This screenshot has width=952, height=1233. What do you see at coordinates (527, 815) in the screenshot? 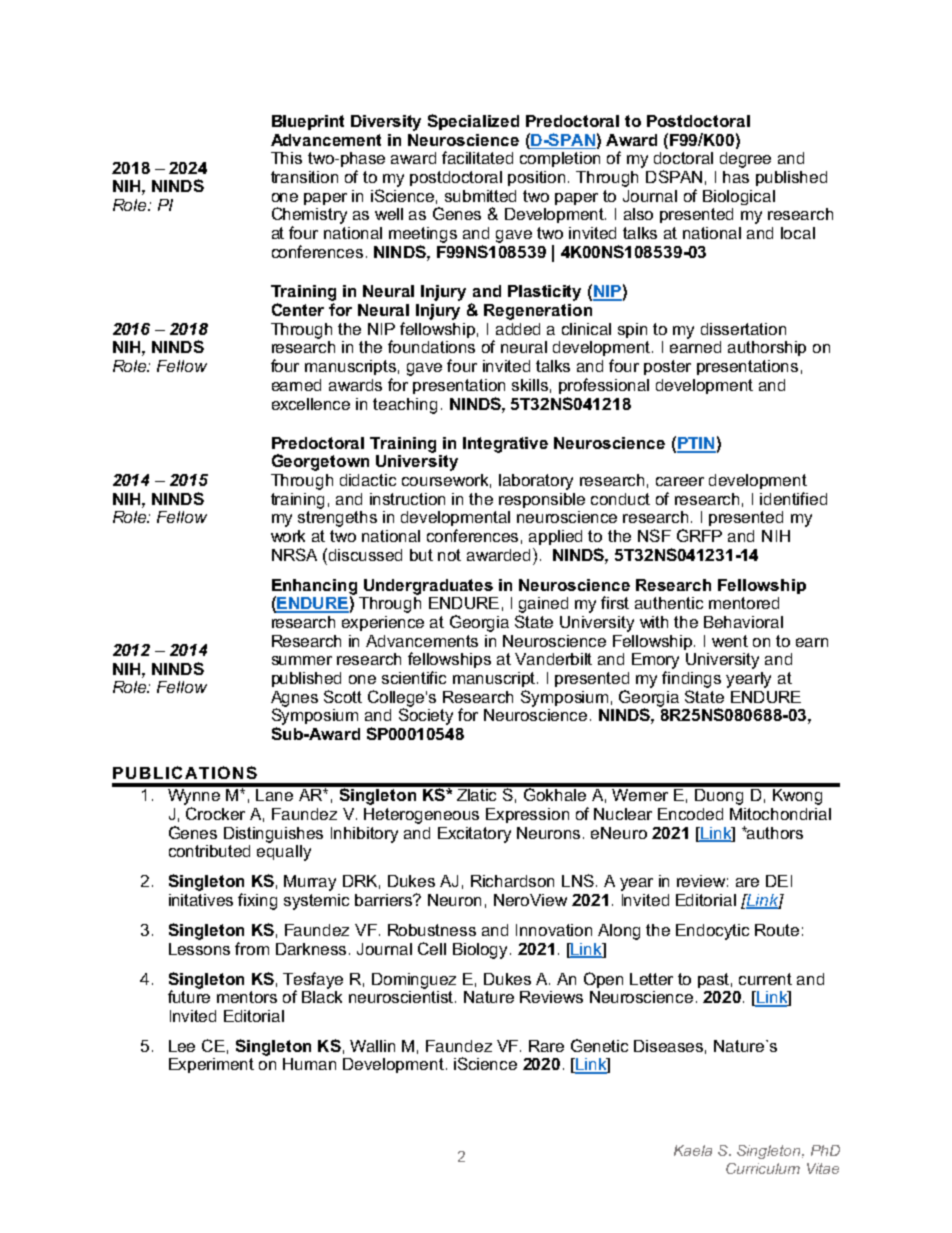
I see `Expression` at bounding box center [527, 815].
